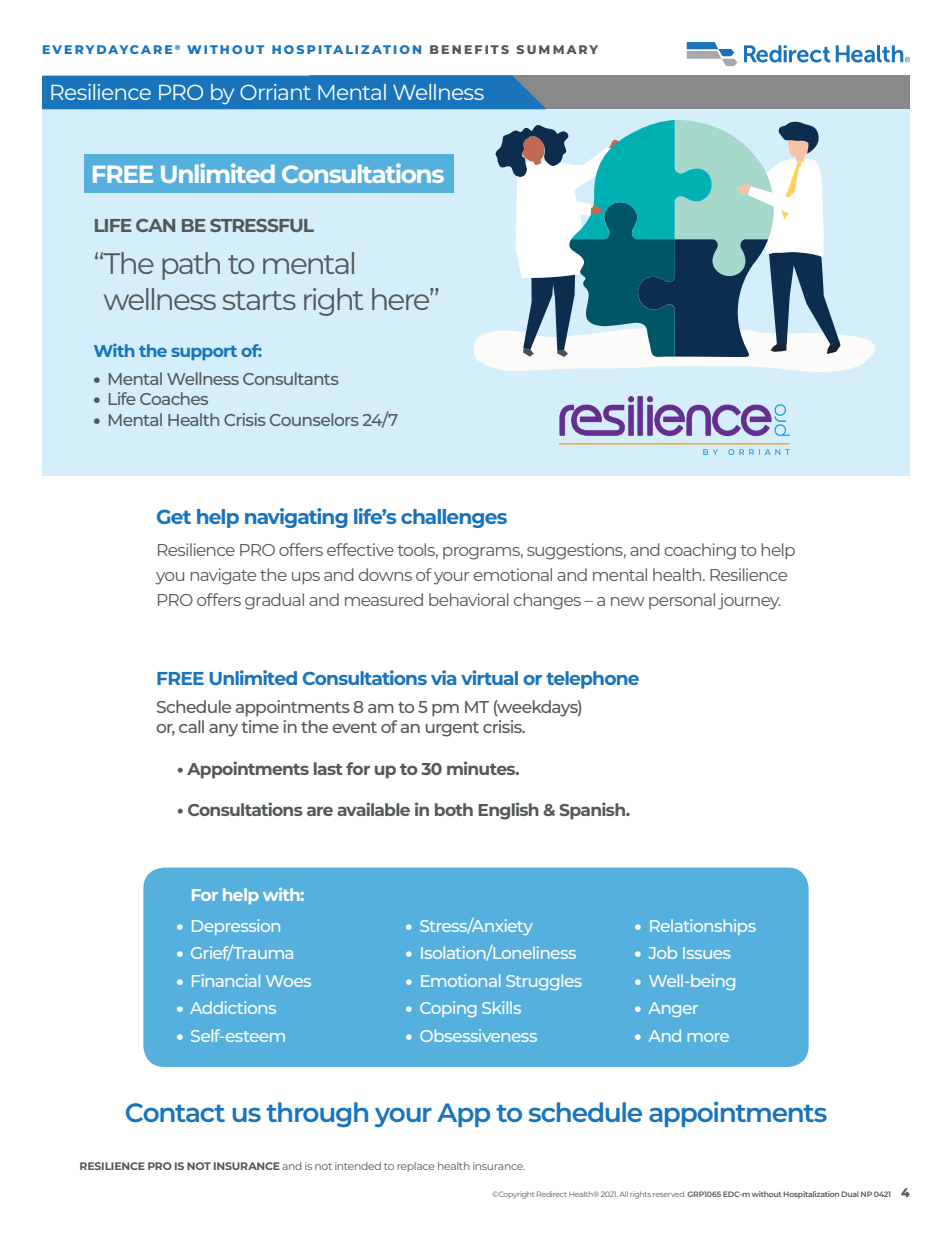  I want to click on replace, so click(416, 1167).
